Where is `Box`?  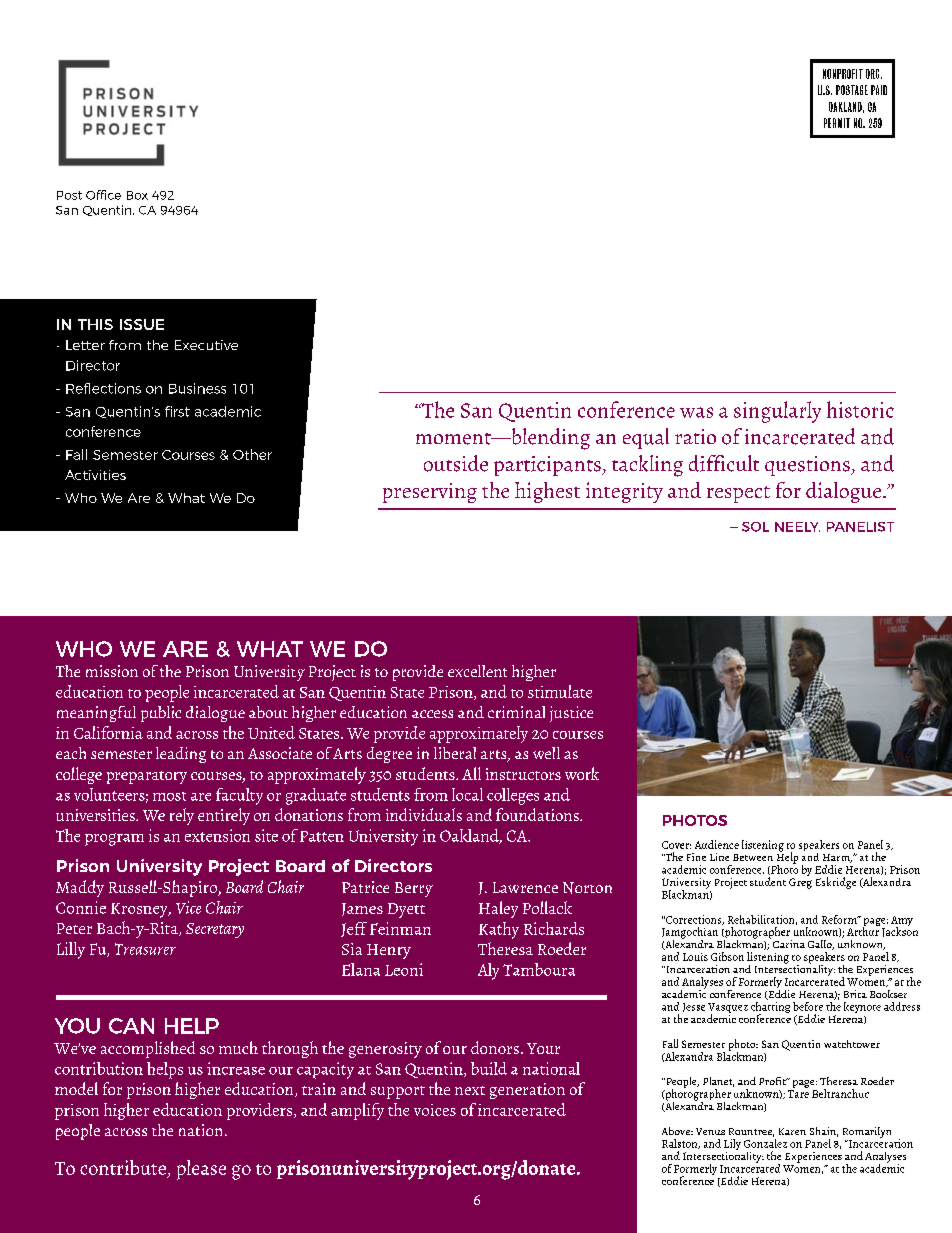 Box is located at coordinates (137, 195).
